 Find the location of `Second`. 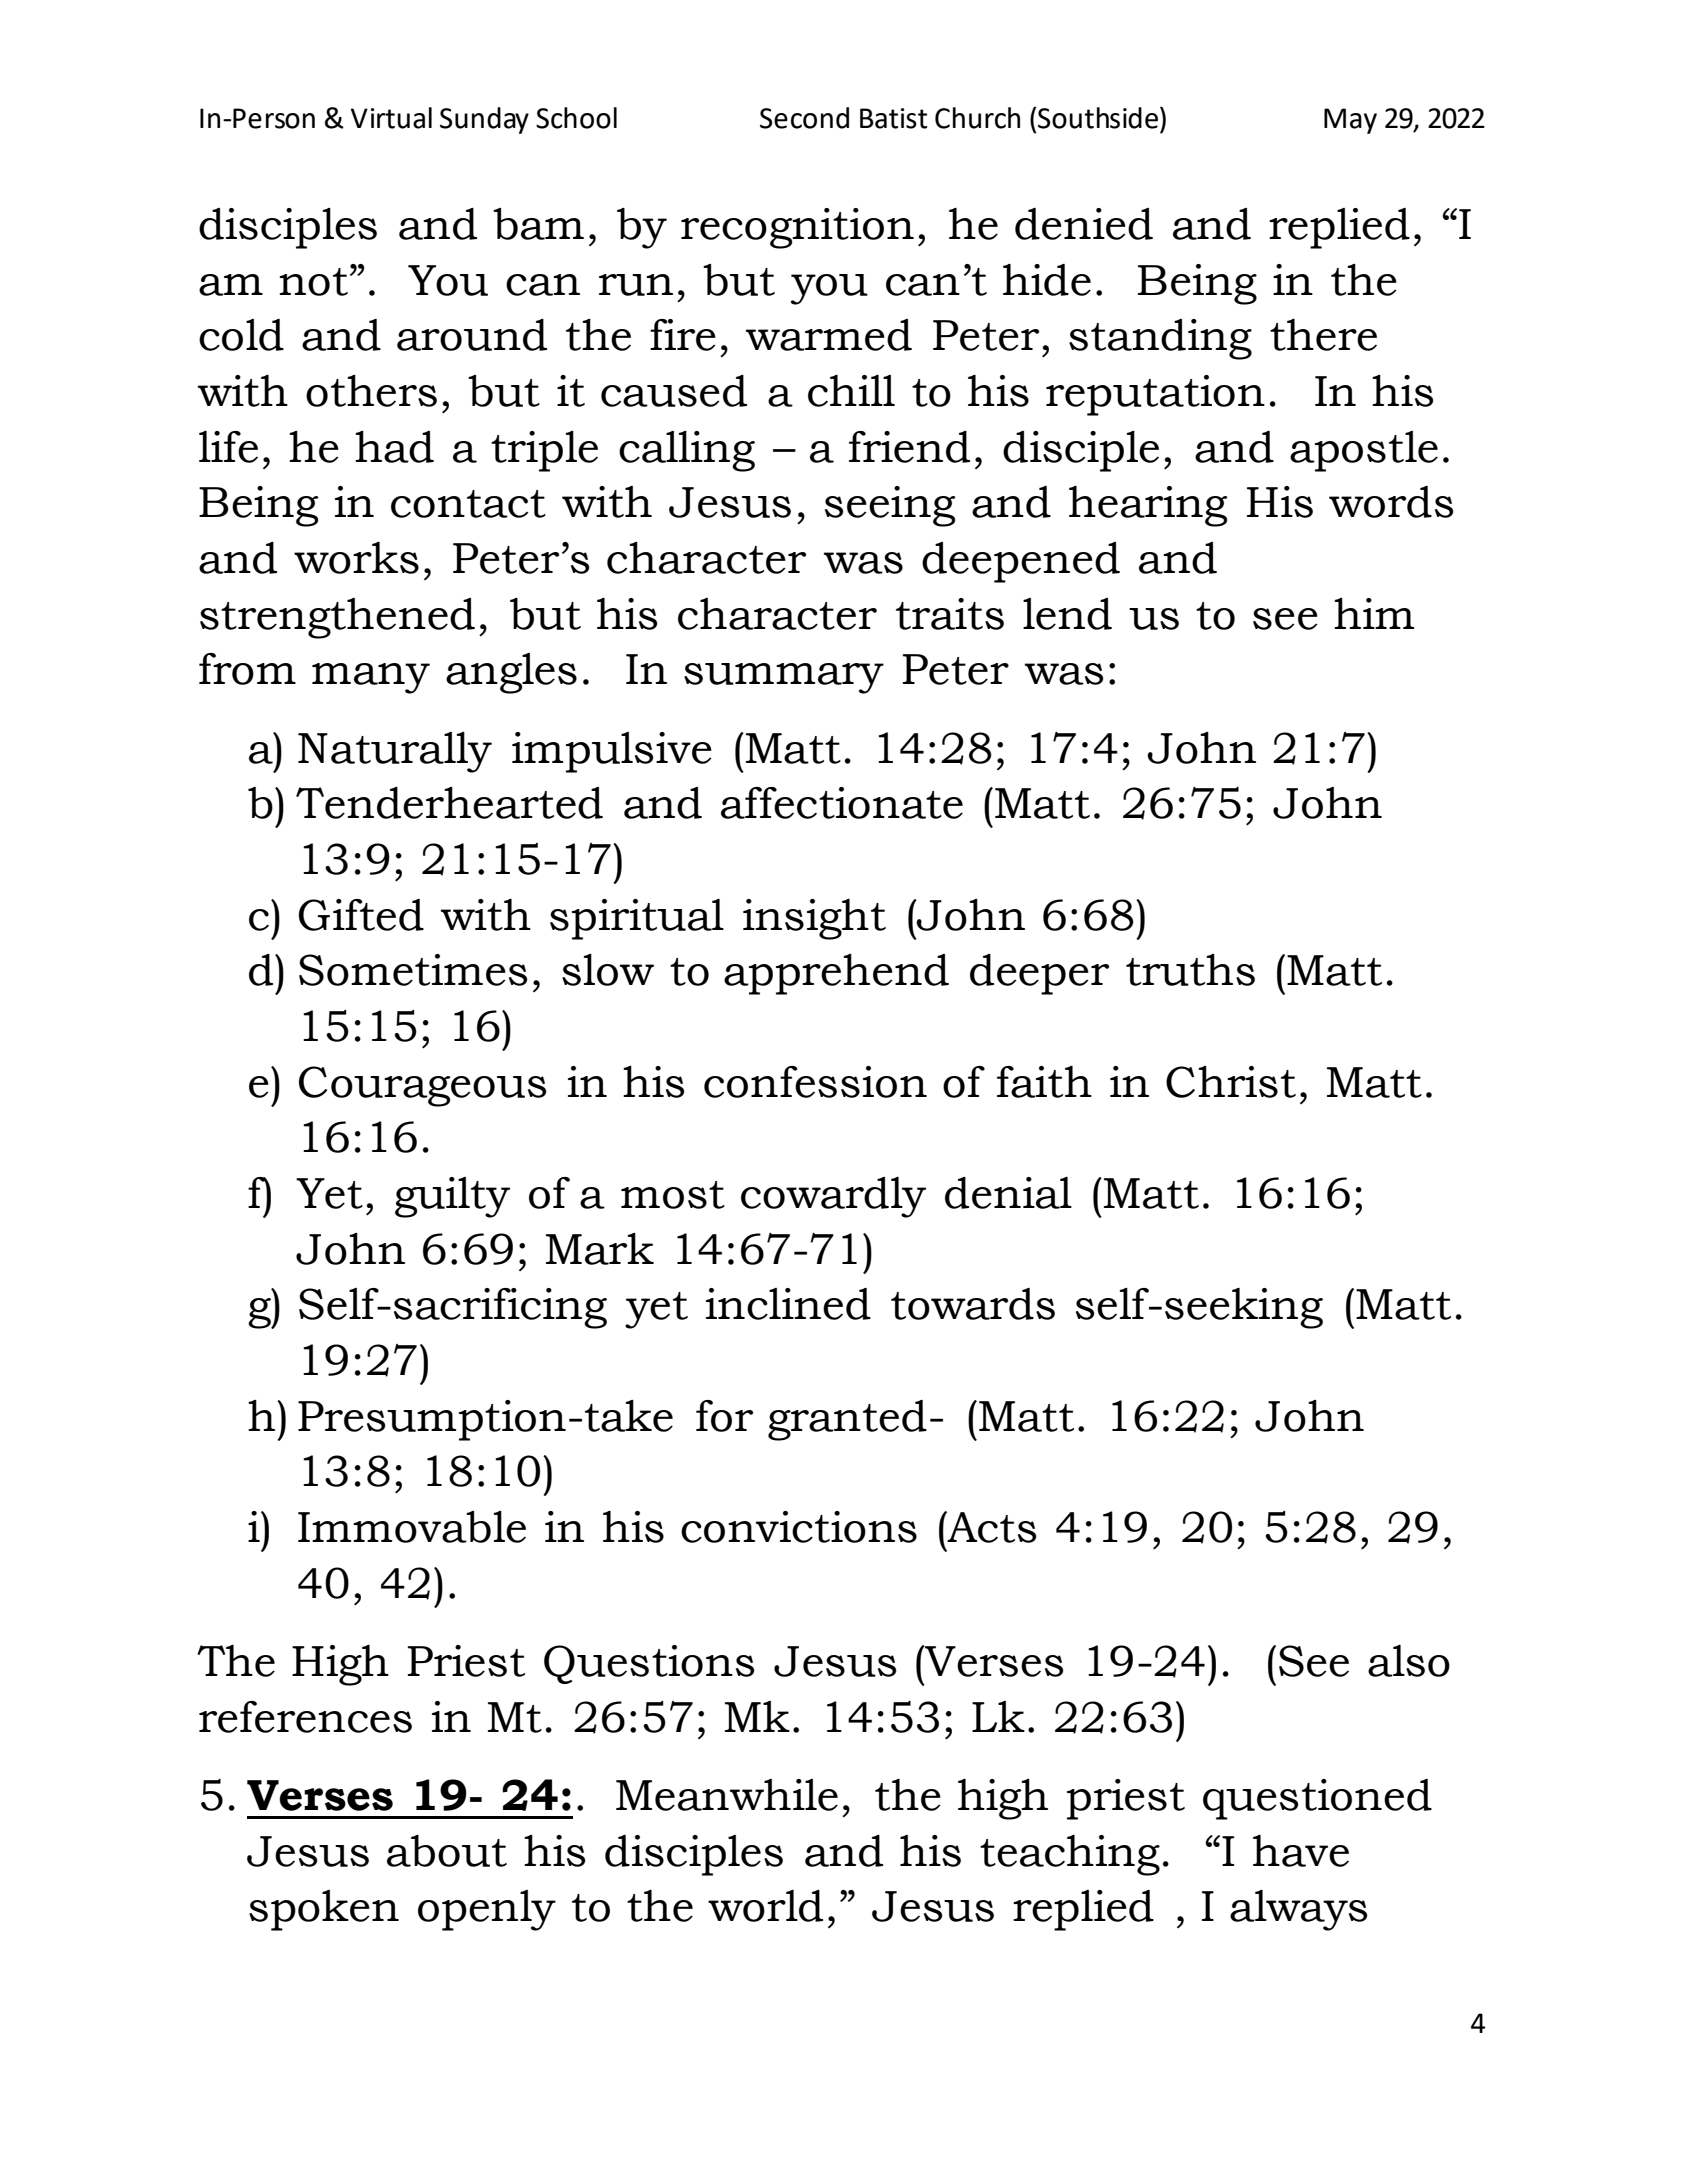

Second is located at coordinates (804, 118).
